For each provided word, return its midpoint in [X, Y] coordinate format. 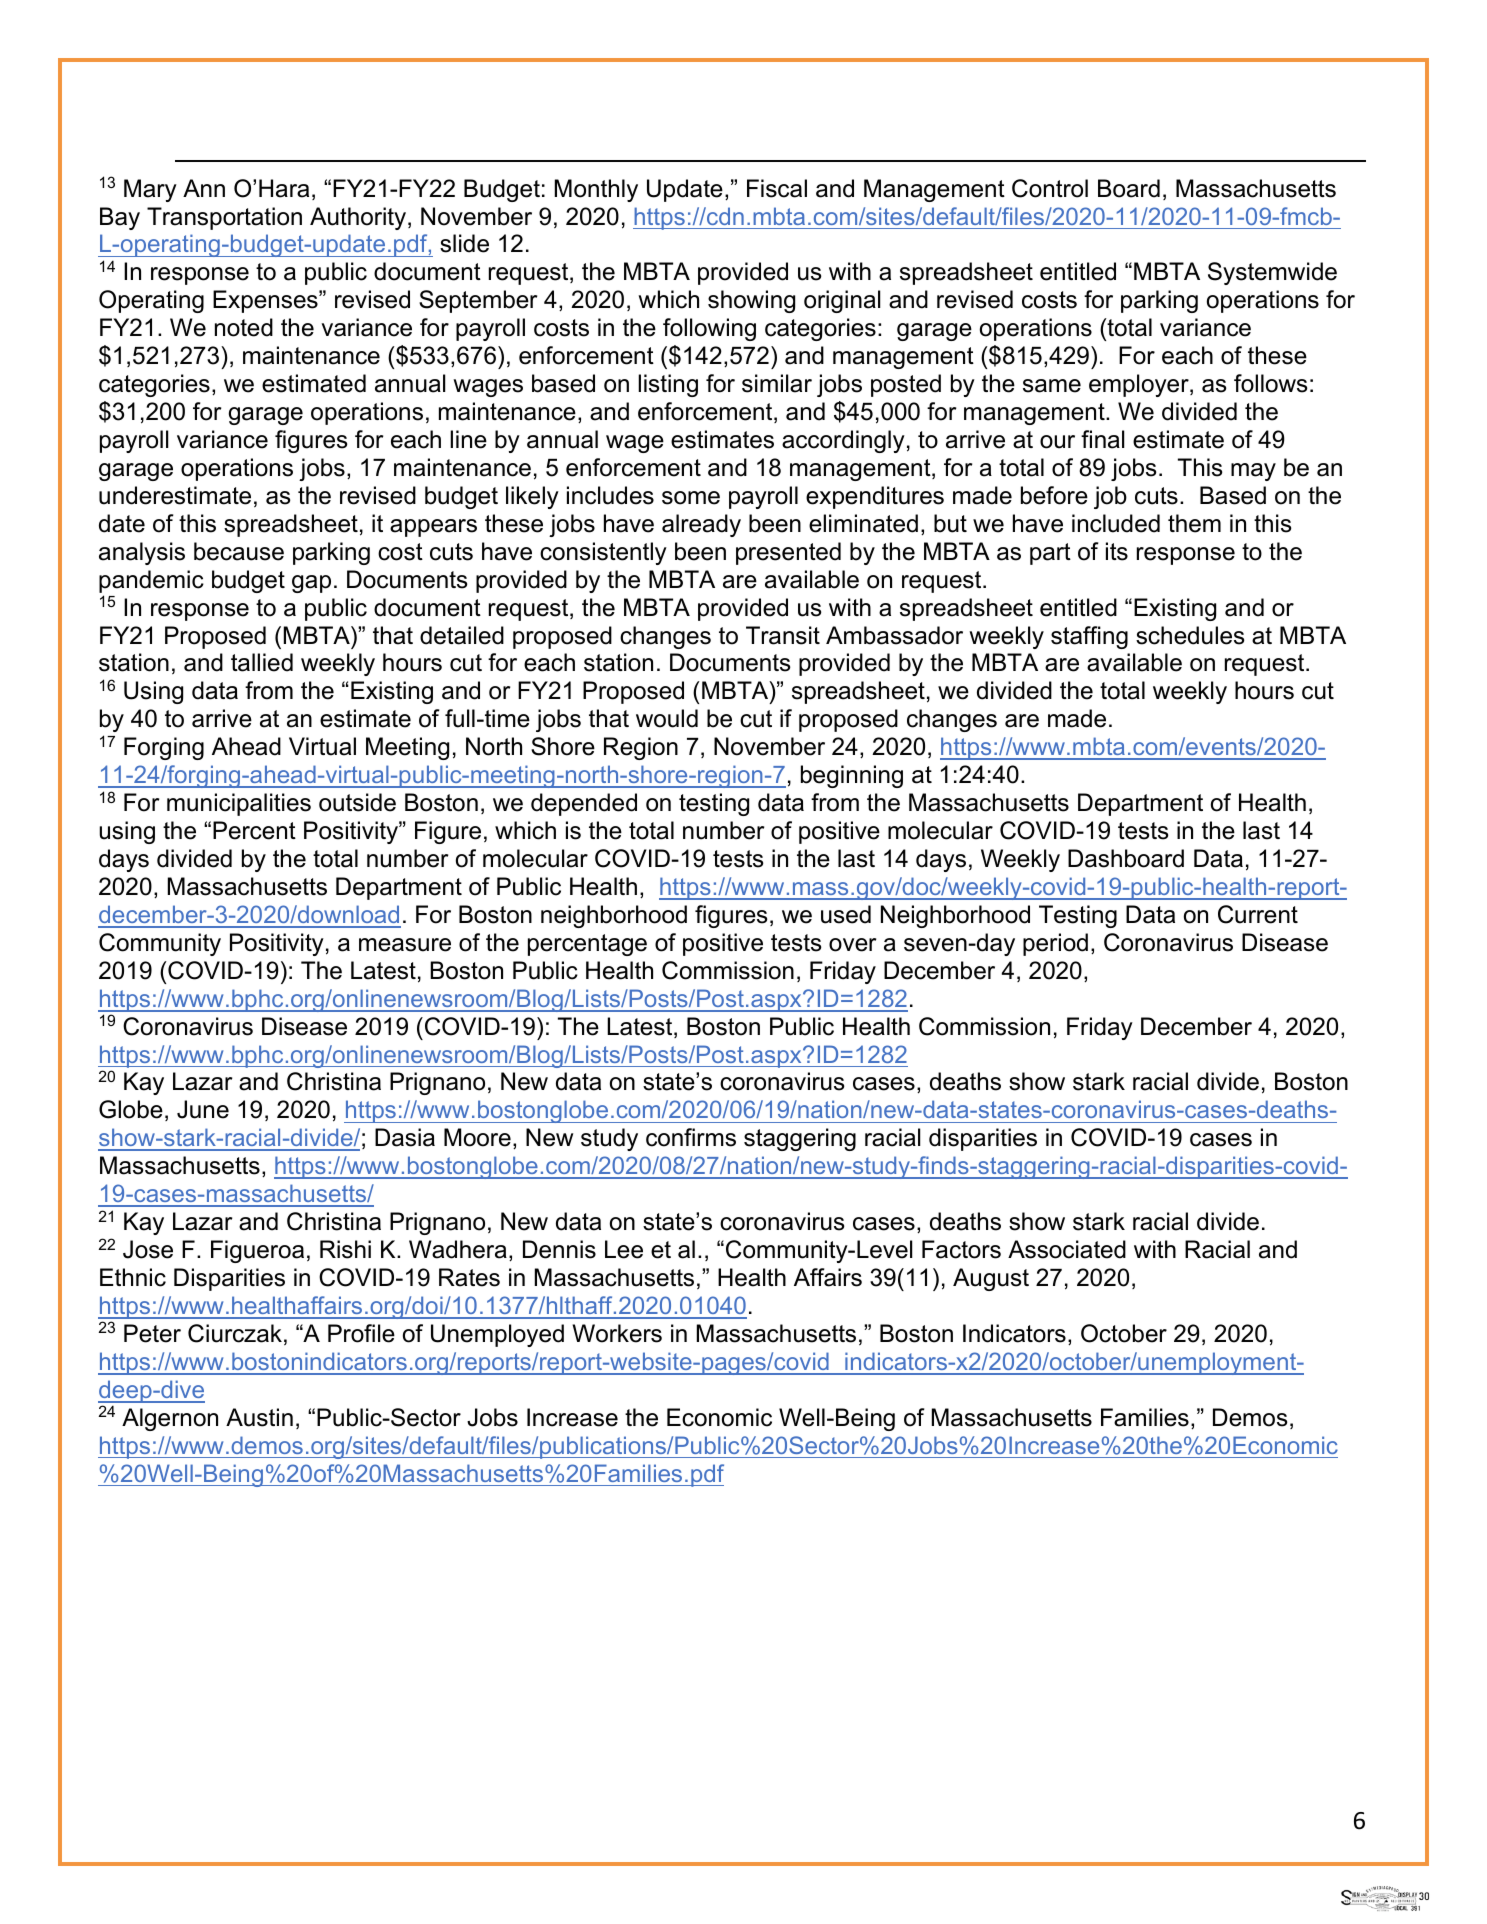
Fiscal [777, 188]
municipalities [239, 804]
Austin [259, 1417]
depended [584, 804]
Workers [617, 1333]
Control [1050, 188]
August [991, 1279]
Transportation [224, 218]
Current [1258, 914]
